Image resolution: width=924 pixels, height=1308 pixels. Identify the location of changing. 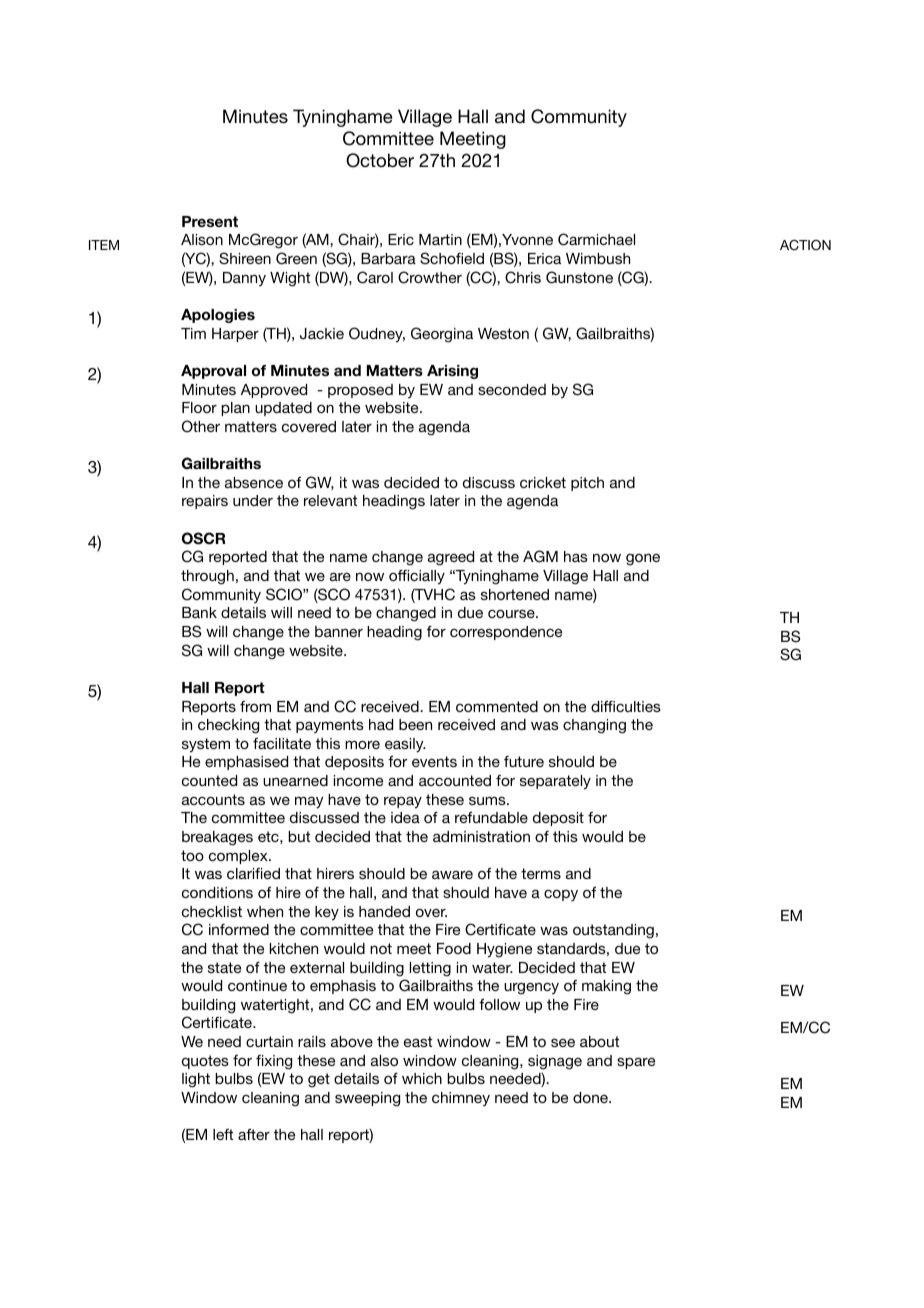
(594, 726).
